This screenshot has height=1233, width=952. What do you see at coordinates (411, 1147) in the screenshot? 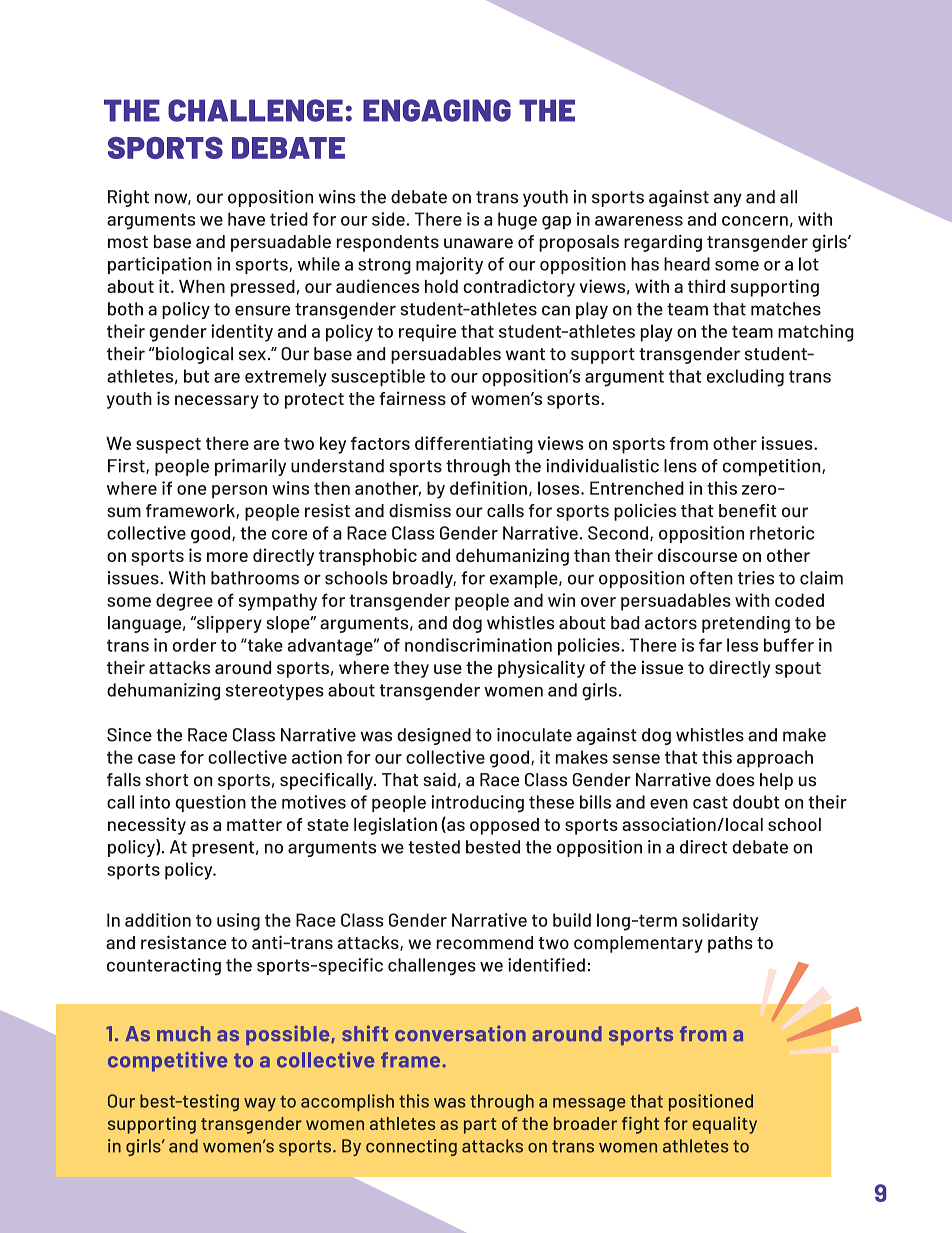
I see `connecting` at bounding box center [411, 1147].
